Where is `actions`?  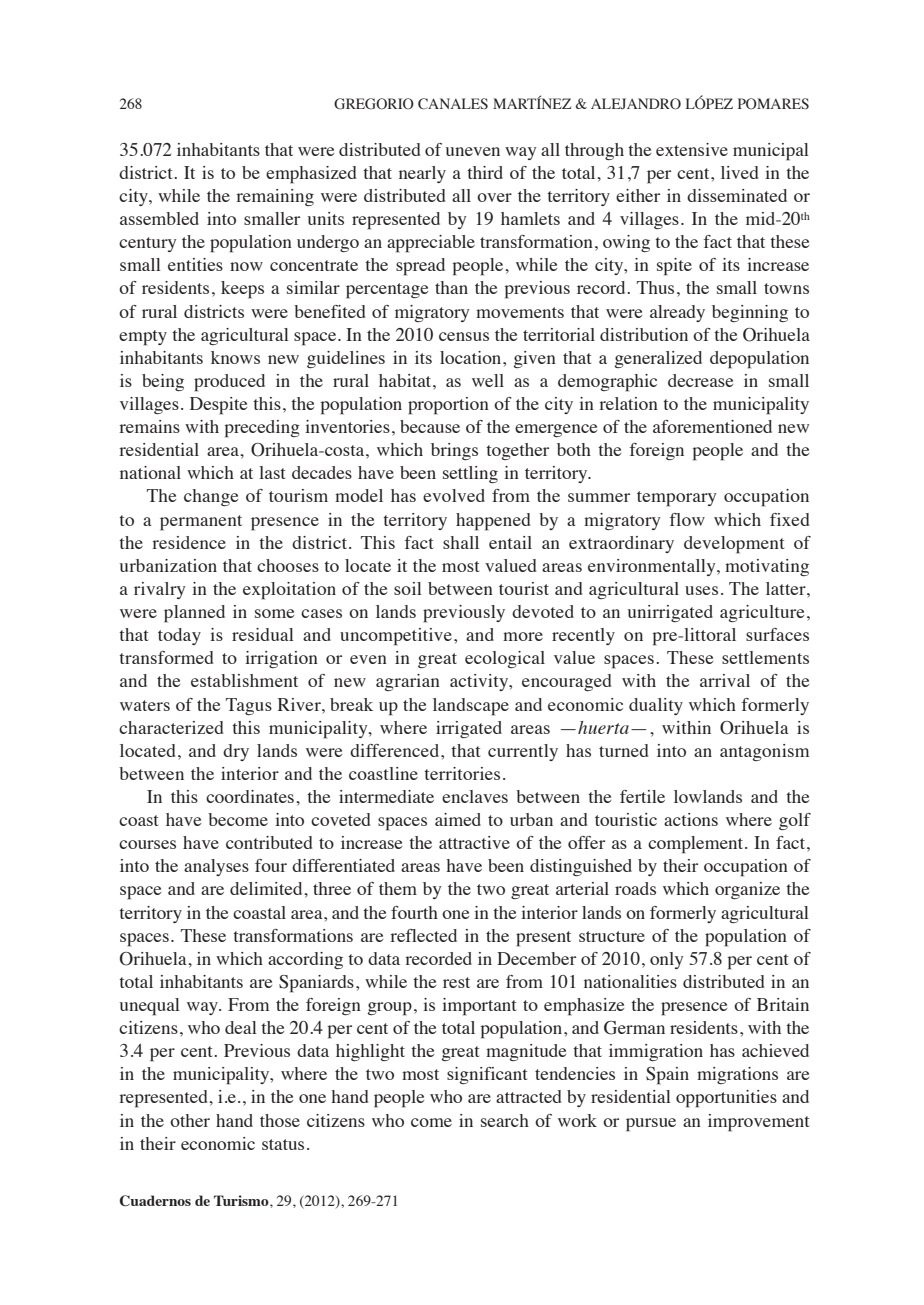
actions is located at coordinates (691, 819).
